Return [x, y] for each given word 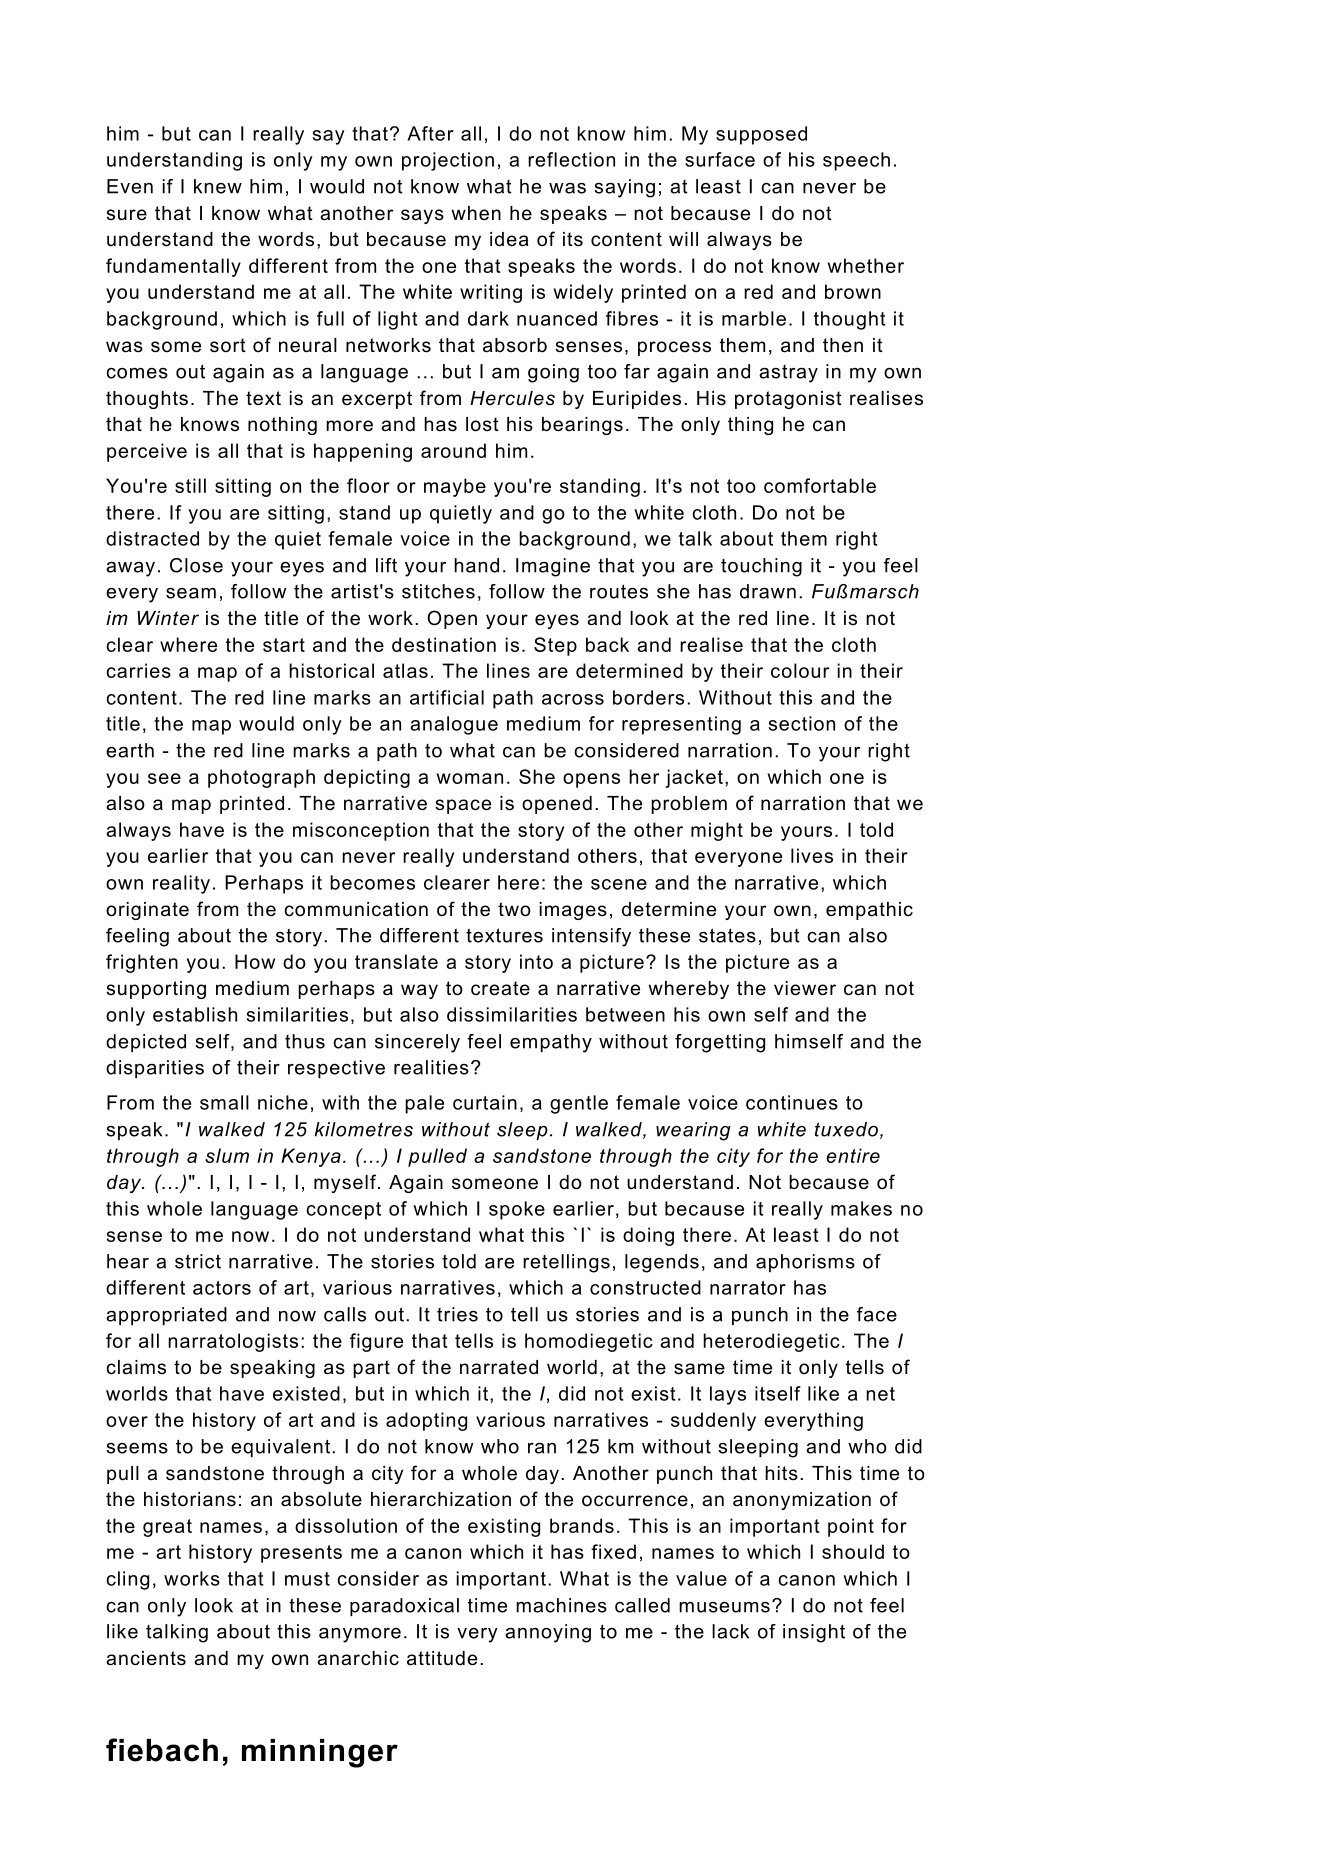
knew [218, 186]
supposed [761, 135]
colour [800, 670]
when [476, 213]
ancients [146, 1658]
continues [792, 1102]
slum [227, 1155]
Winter [168, 618]
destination [444, 644]
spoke [517, 1210]
